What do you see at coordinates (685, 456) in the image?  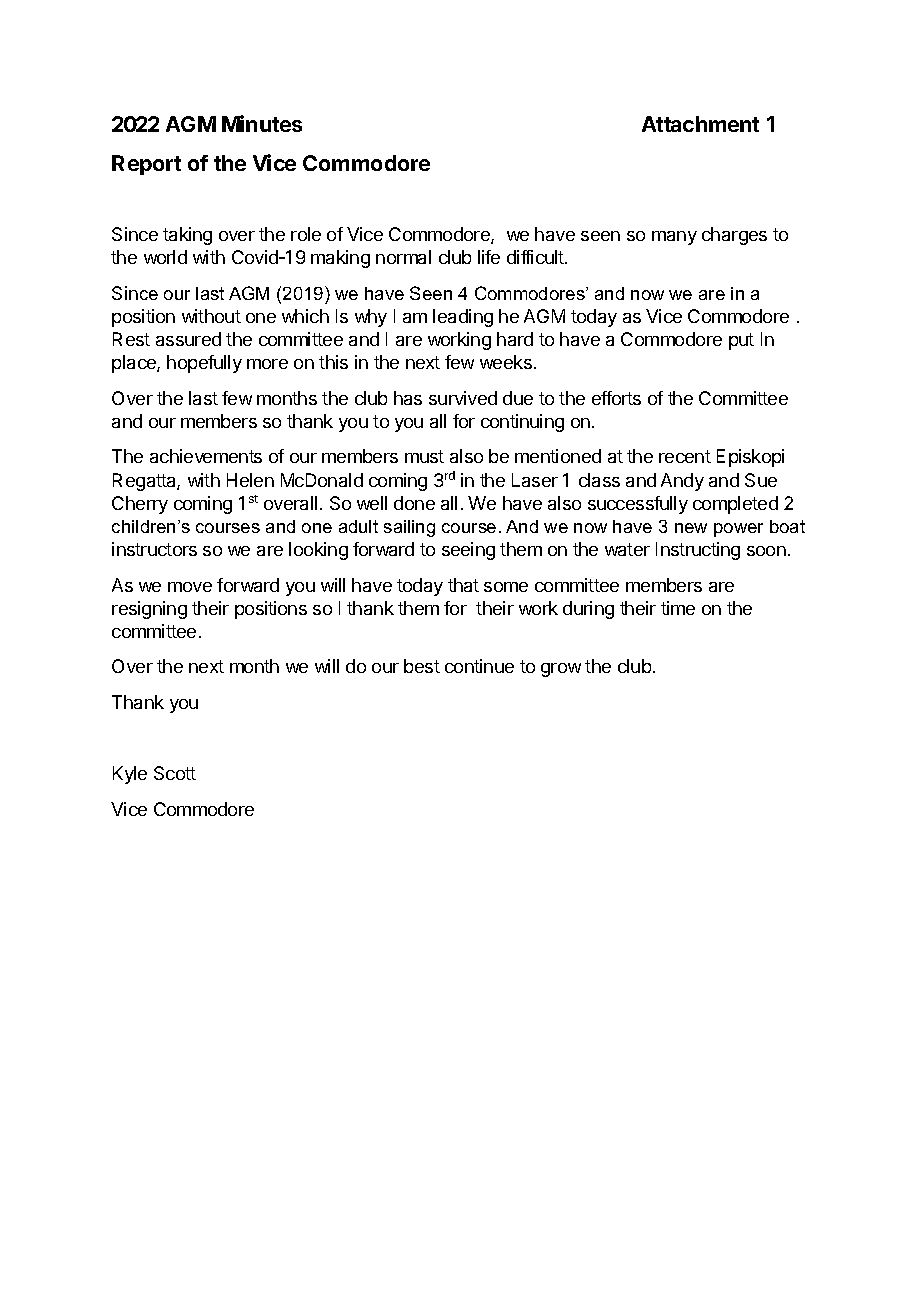 I see `recent` at bounding box center [685, 456].
